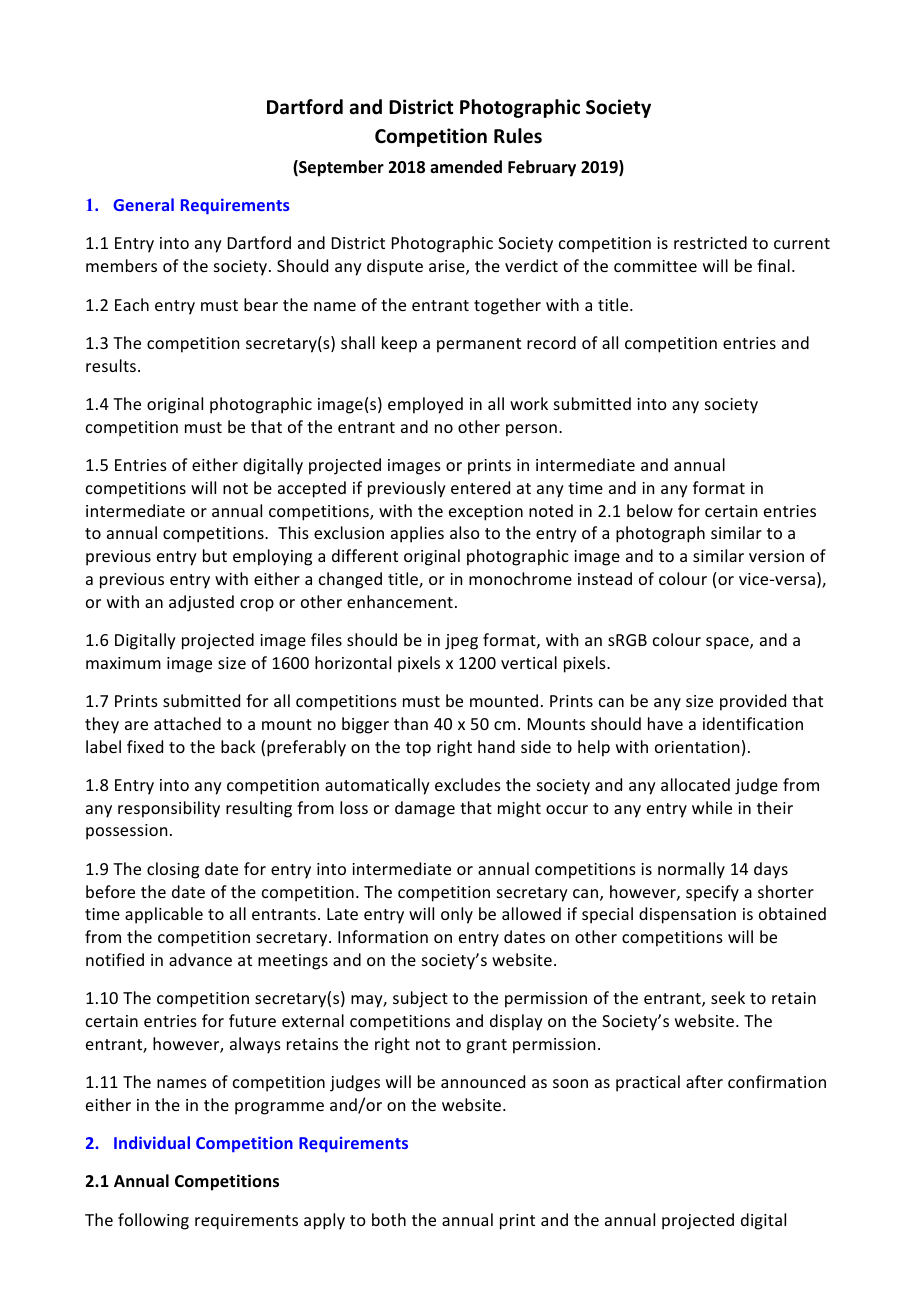 The height and width of the document is (1308, 924). I want to click on jpeg, so click(461, 642).
